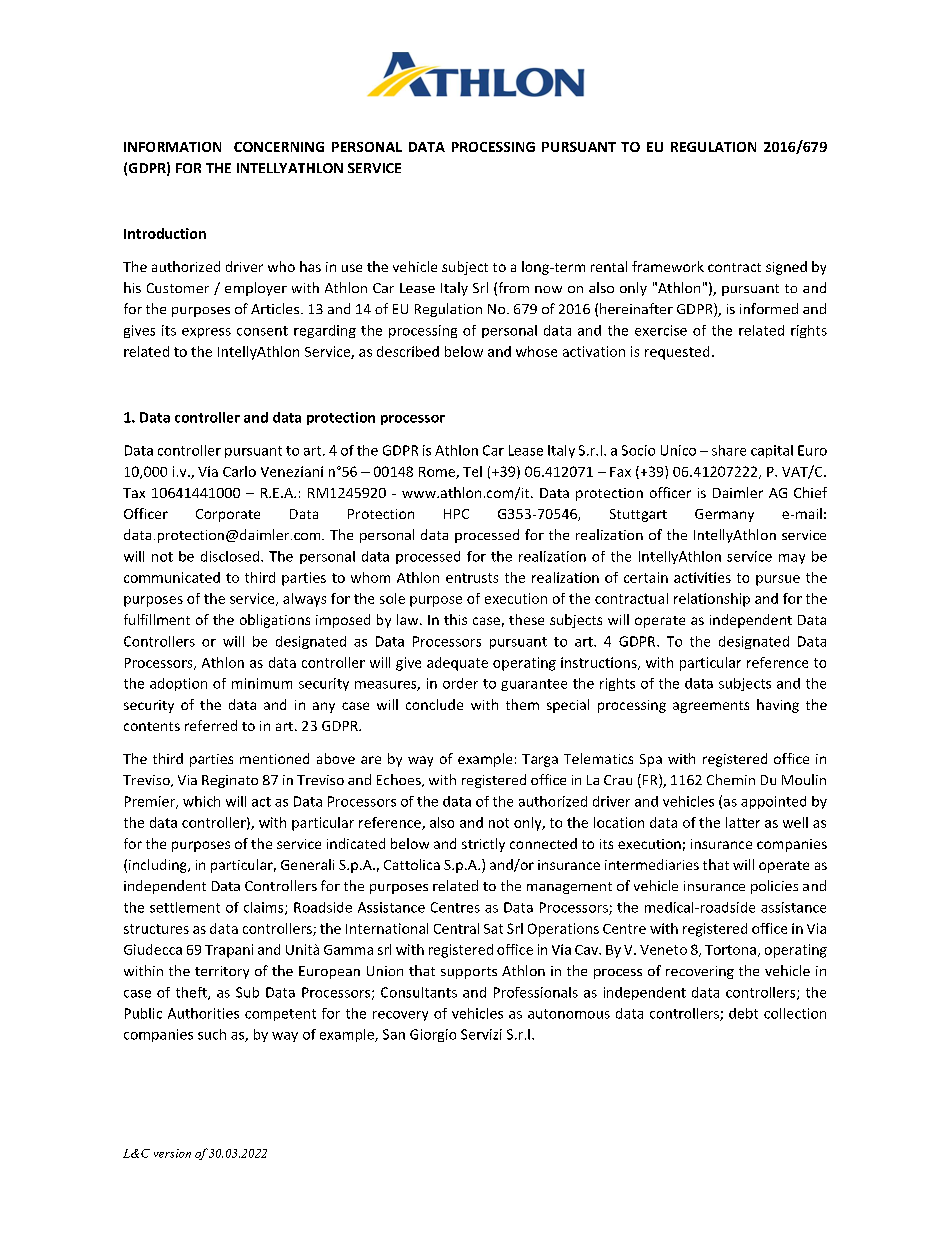 This image has height=1233, width=952. What do you see at coordinates (786, 268) in the image?
I see `signed` at bounding box center [786, 268].
